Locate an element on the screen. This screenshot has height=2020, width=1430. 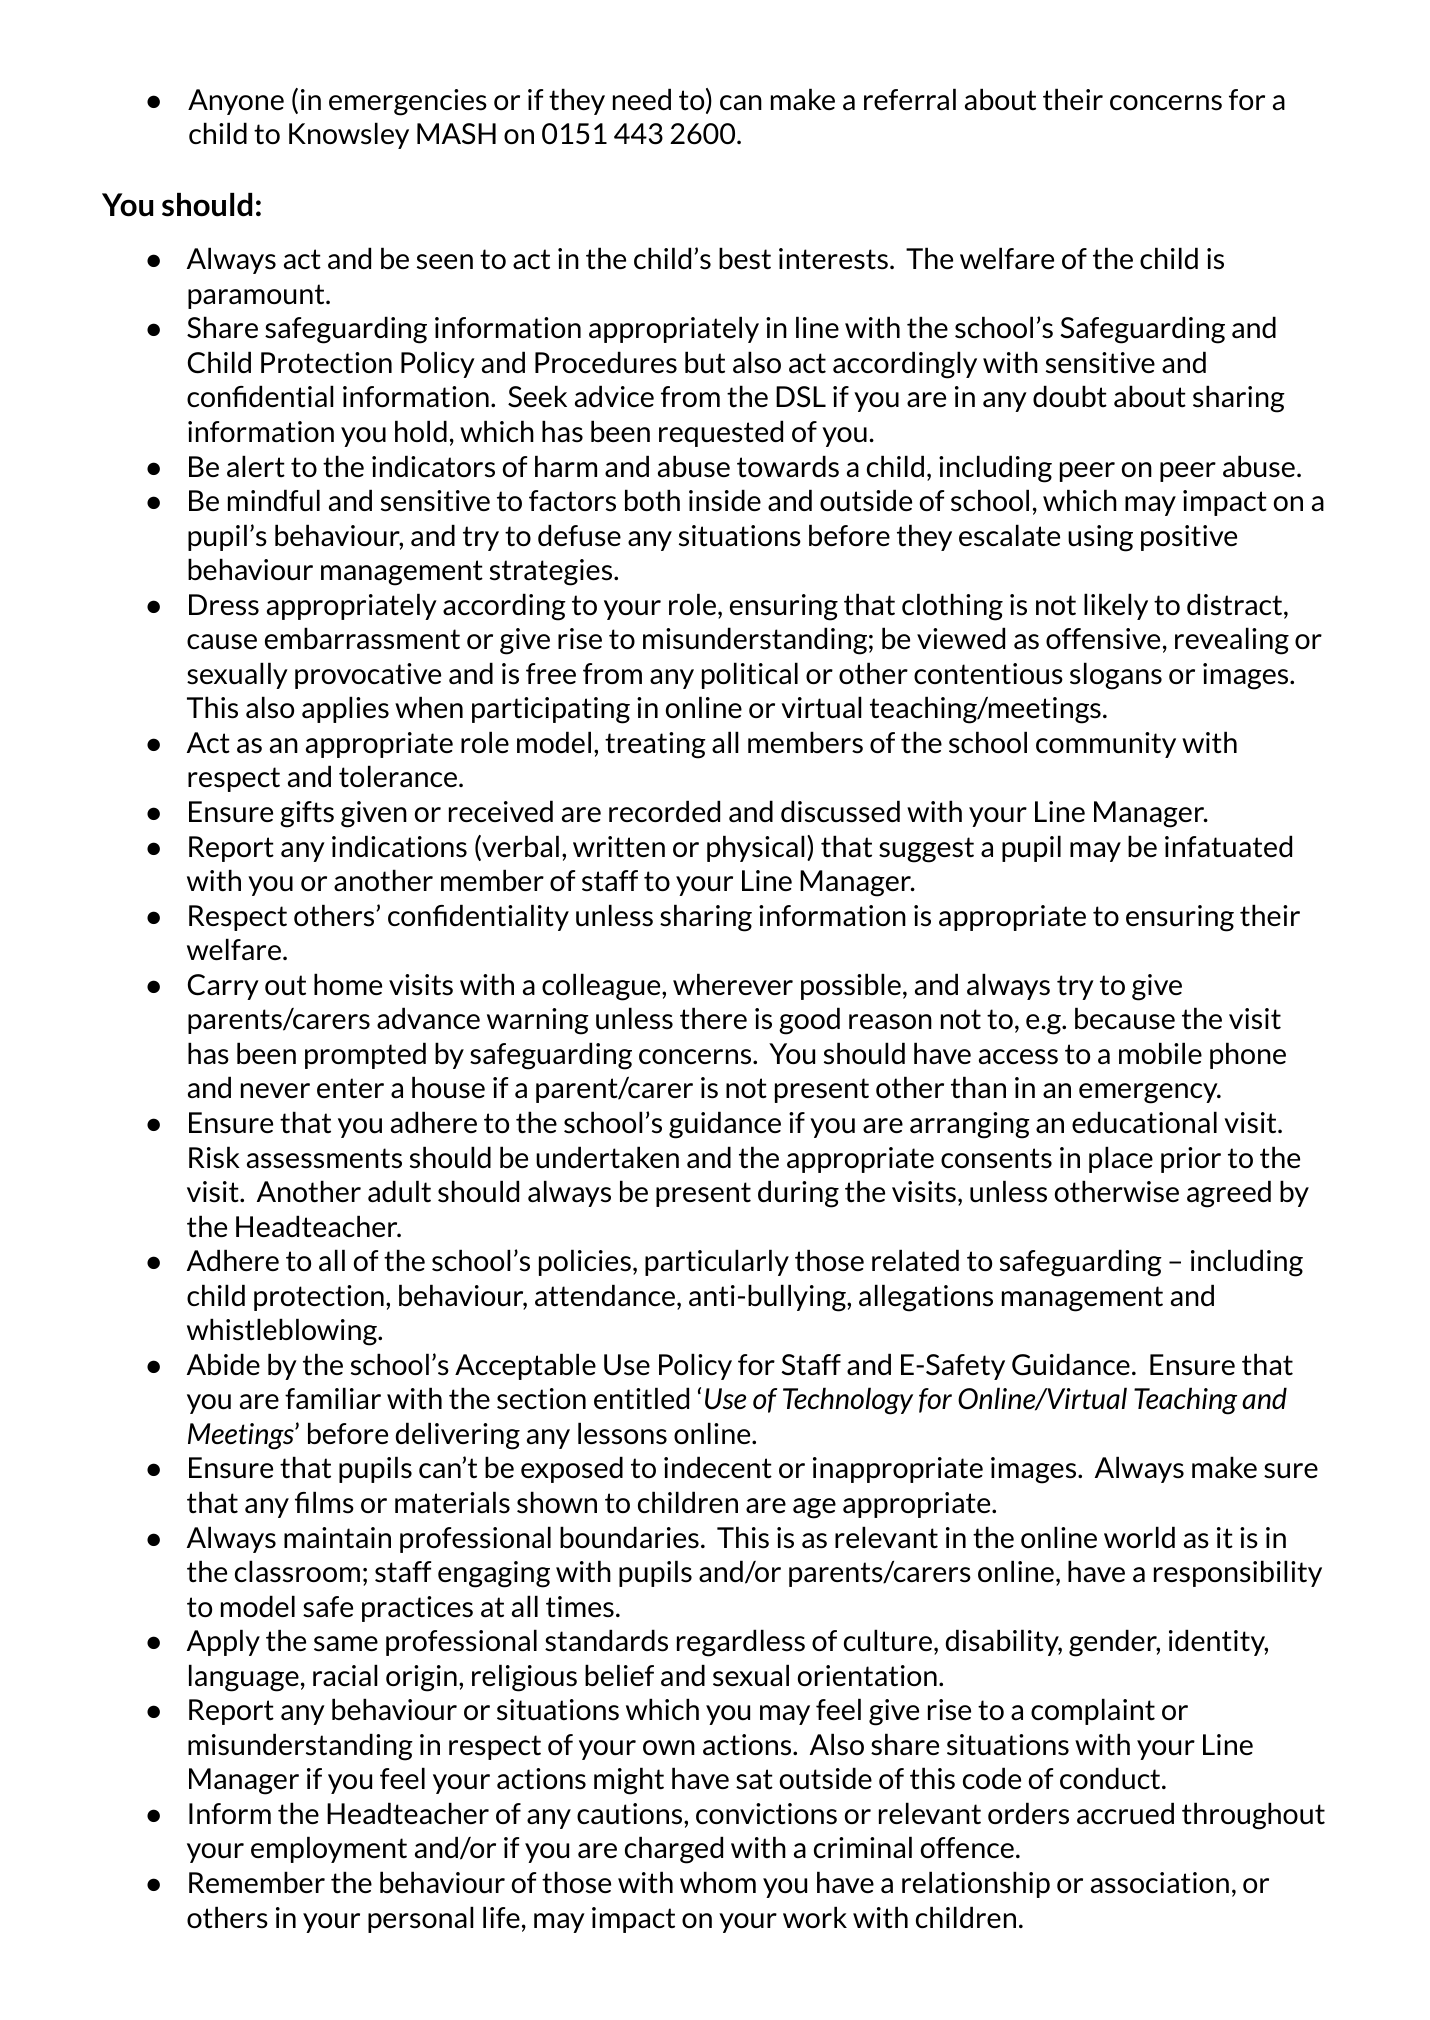
inside is located at coordinates (725, 500).
